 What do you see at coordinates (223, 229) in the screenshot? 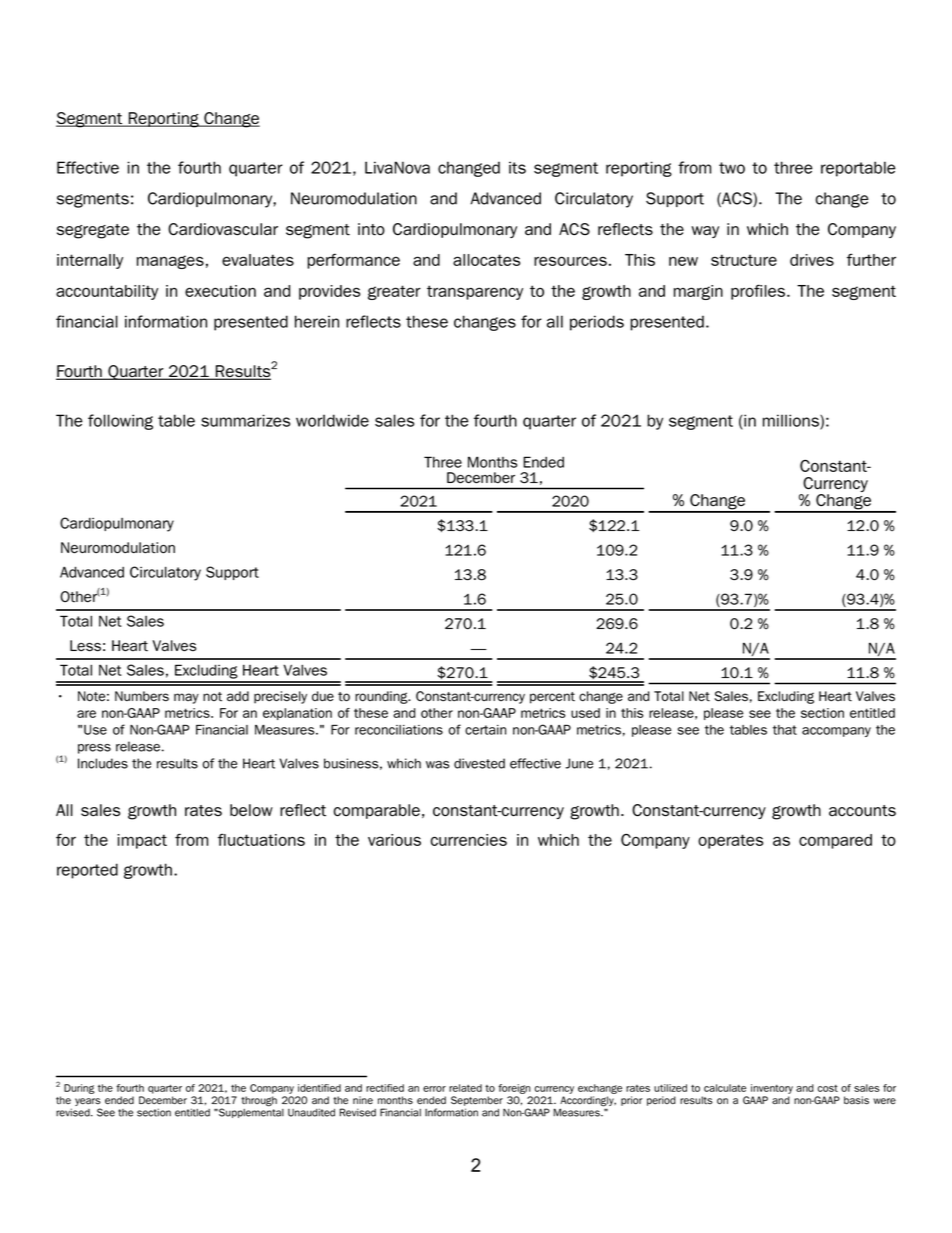
I see `Cardiovascular` at bounding box center [223, 229].
